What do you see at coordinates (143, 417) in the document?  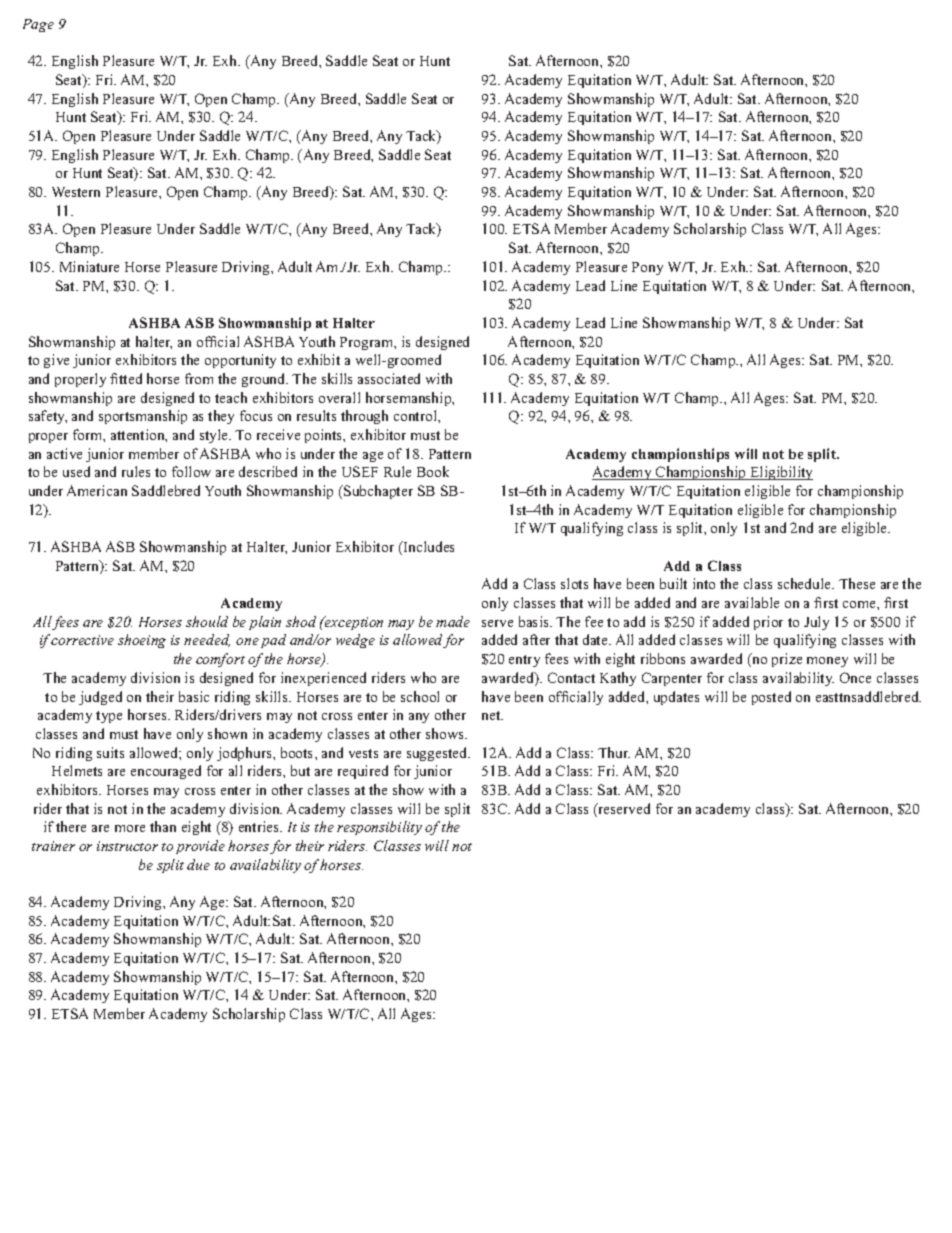 I see `sportsmanship` at bounding box center [143, 417].
